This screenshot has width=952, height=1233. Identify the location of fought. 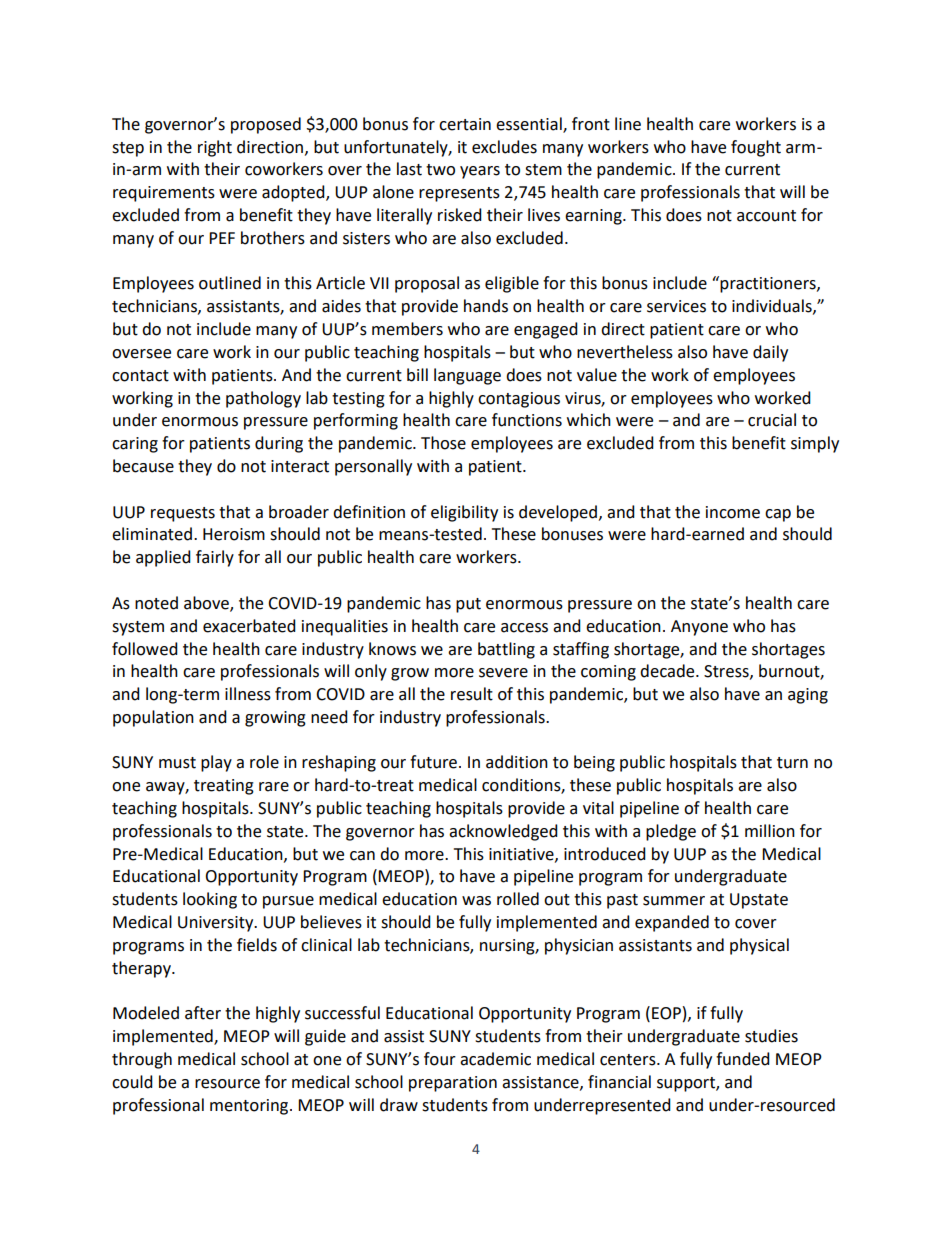
(756, 148).
